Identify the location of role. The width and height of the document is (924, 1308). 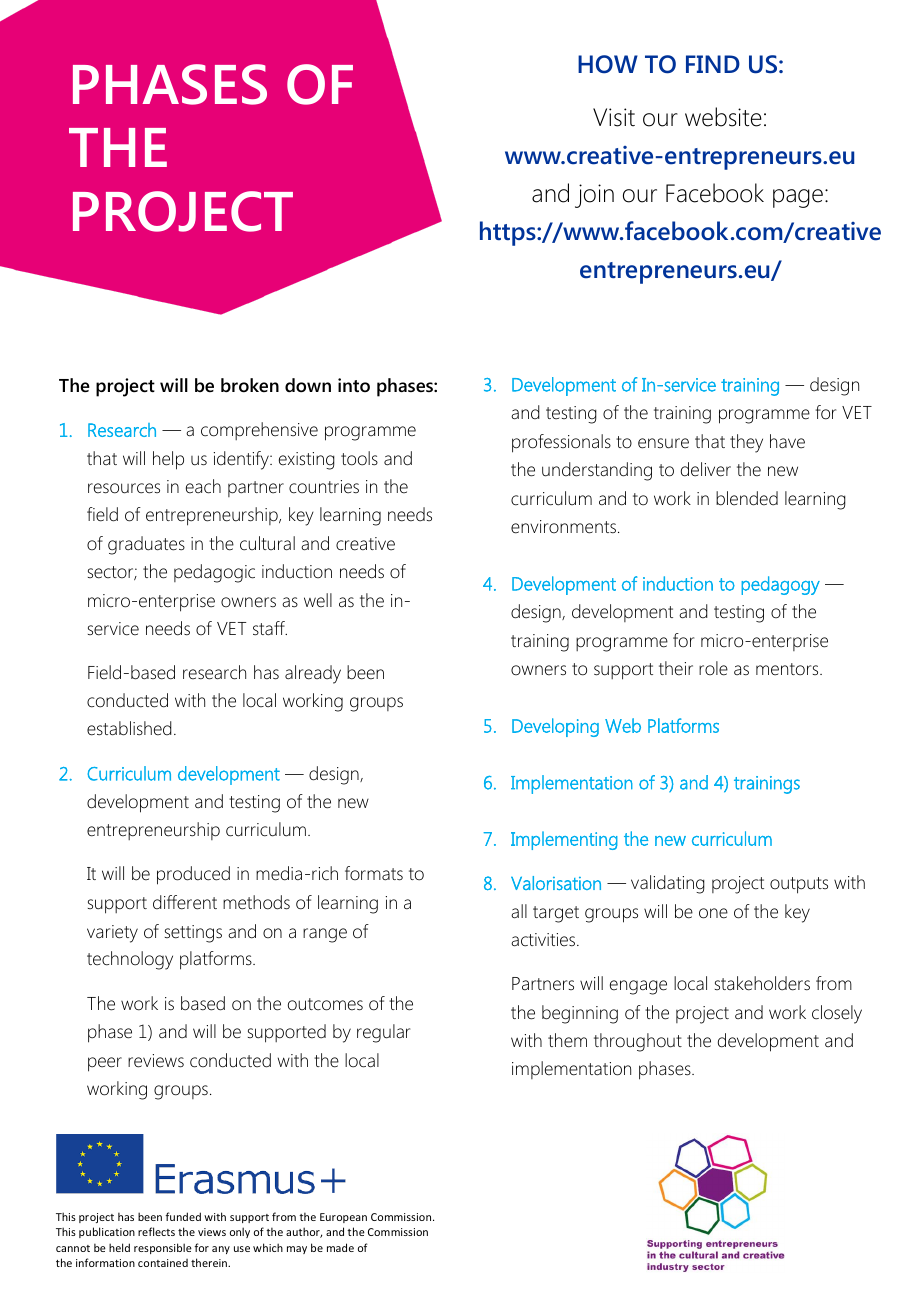
(713, 668).
